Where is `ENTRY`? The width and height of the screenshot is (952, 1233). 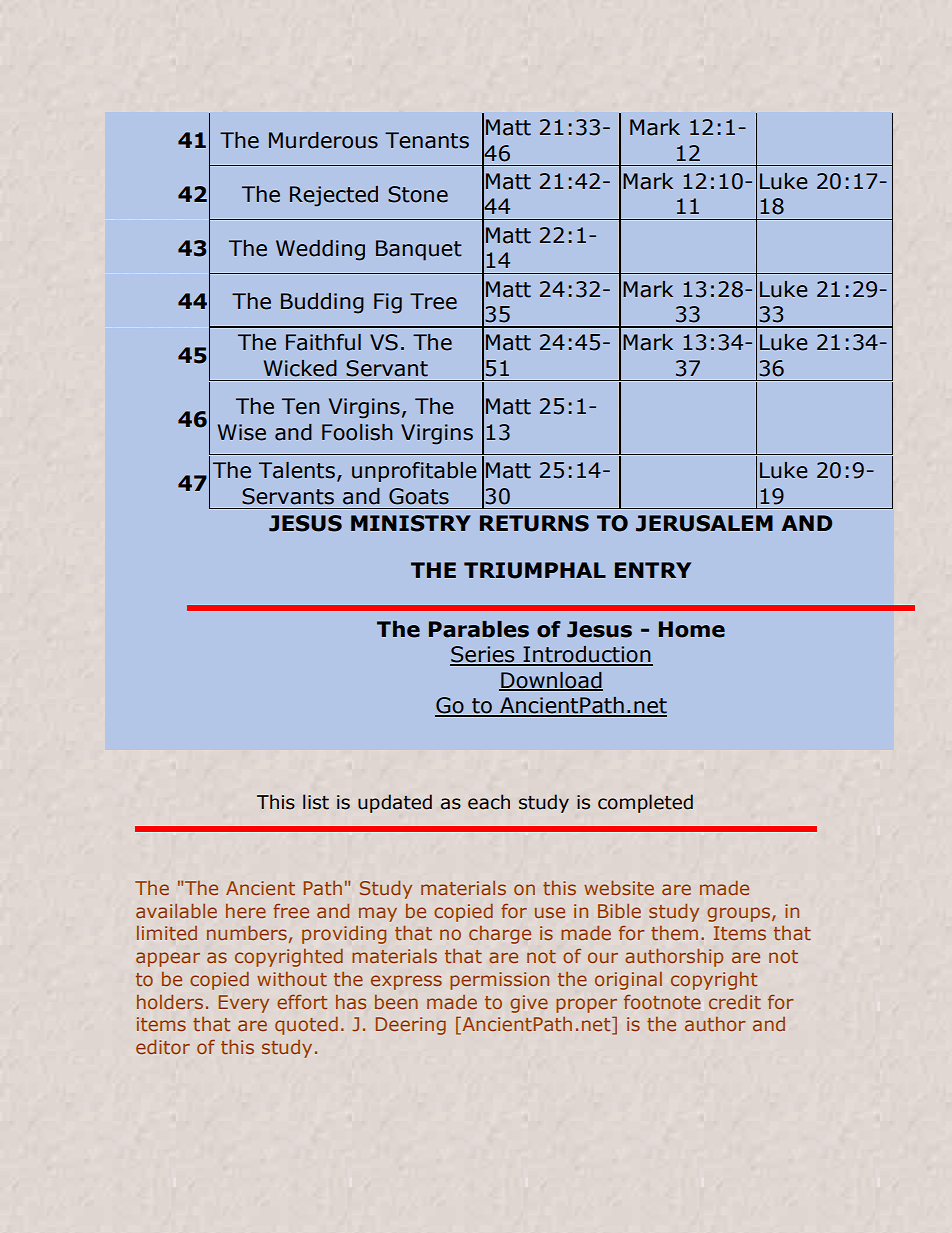 ENTRY is located at coordinates (653, 570).
